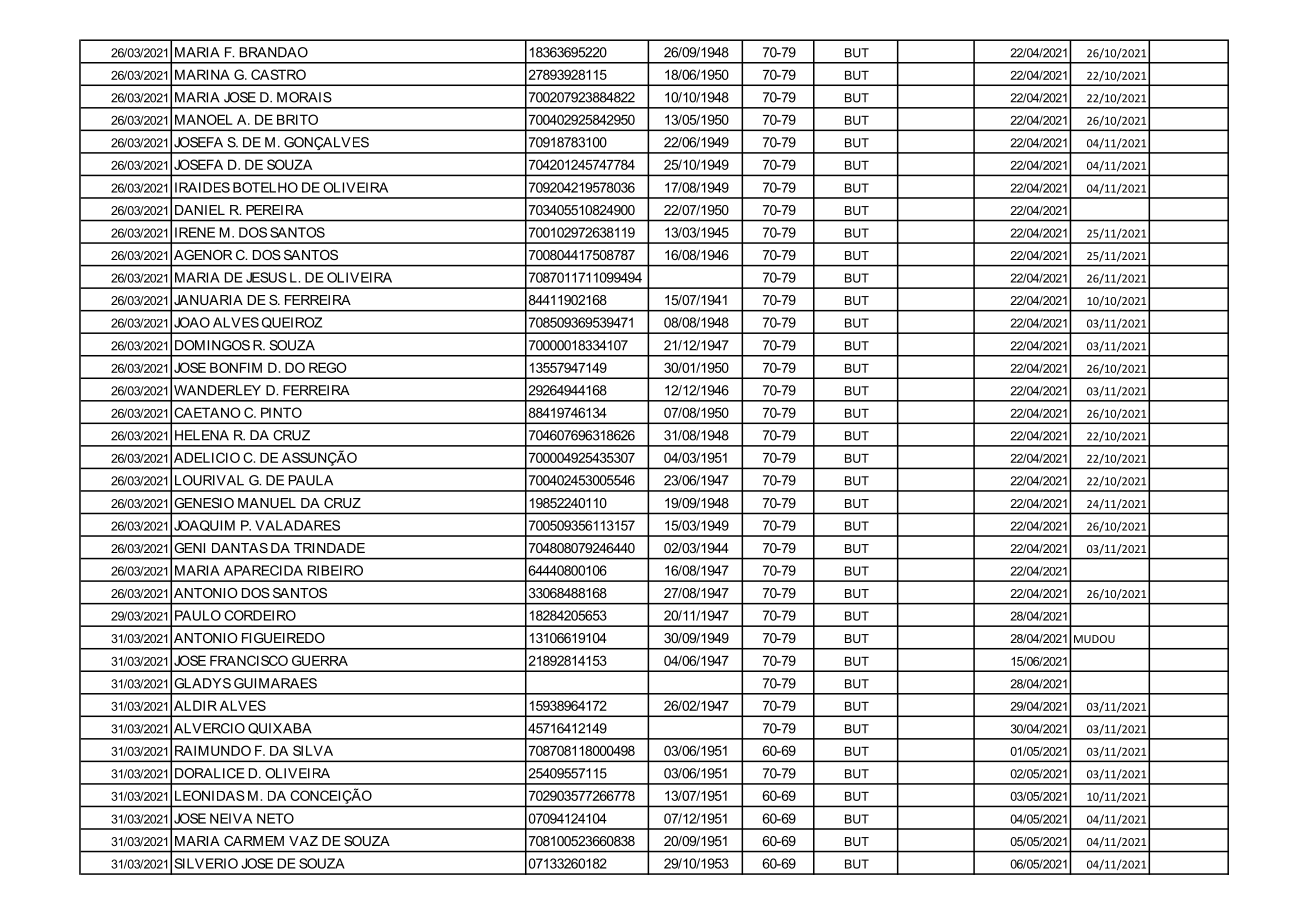  What do you see at coordinates (311, 480) in the screenshot?
I see `PAULA` at bounding box center [311, 480].
